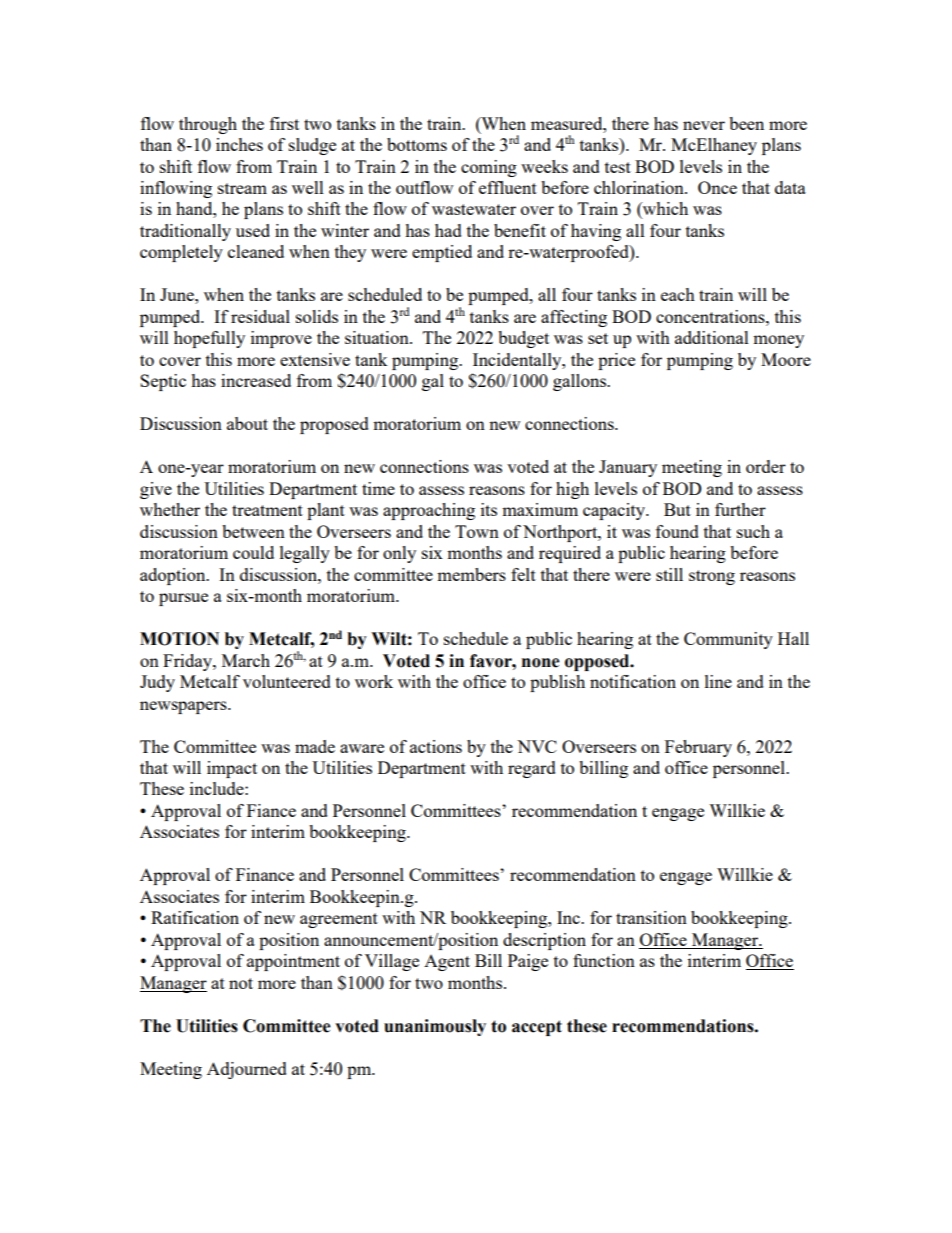 The width and height of the screenshot is (952, 1233). I want to click on inches, so click(239, 144).
